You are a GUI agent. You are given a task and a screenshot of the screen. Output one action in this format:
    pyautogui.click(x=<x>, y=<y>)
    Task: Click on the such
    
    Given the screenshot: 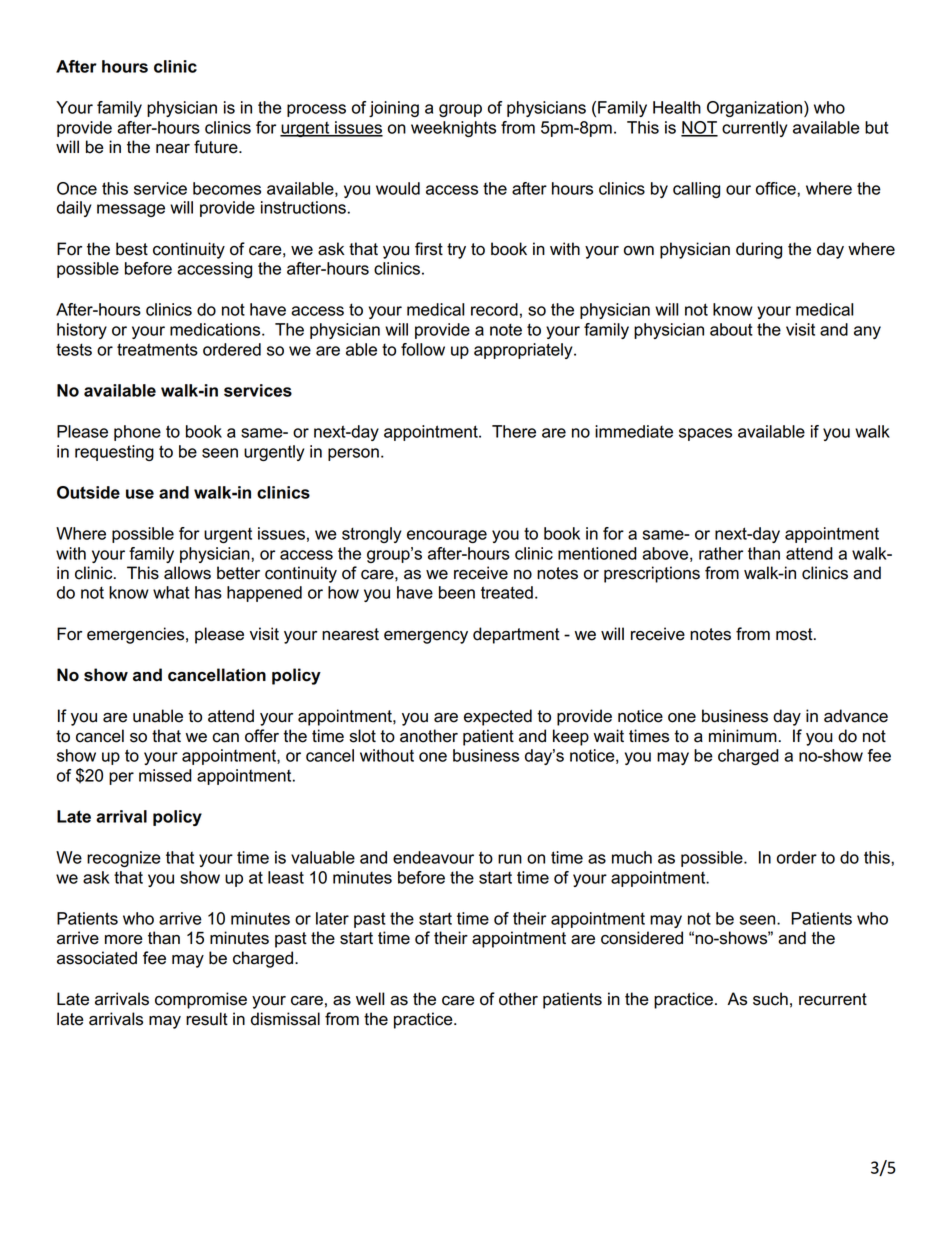 What is the action you would take?
    pyautogui.click(x=770, y=999)
